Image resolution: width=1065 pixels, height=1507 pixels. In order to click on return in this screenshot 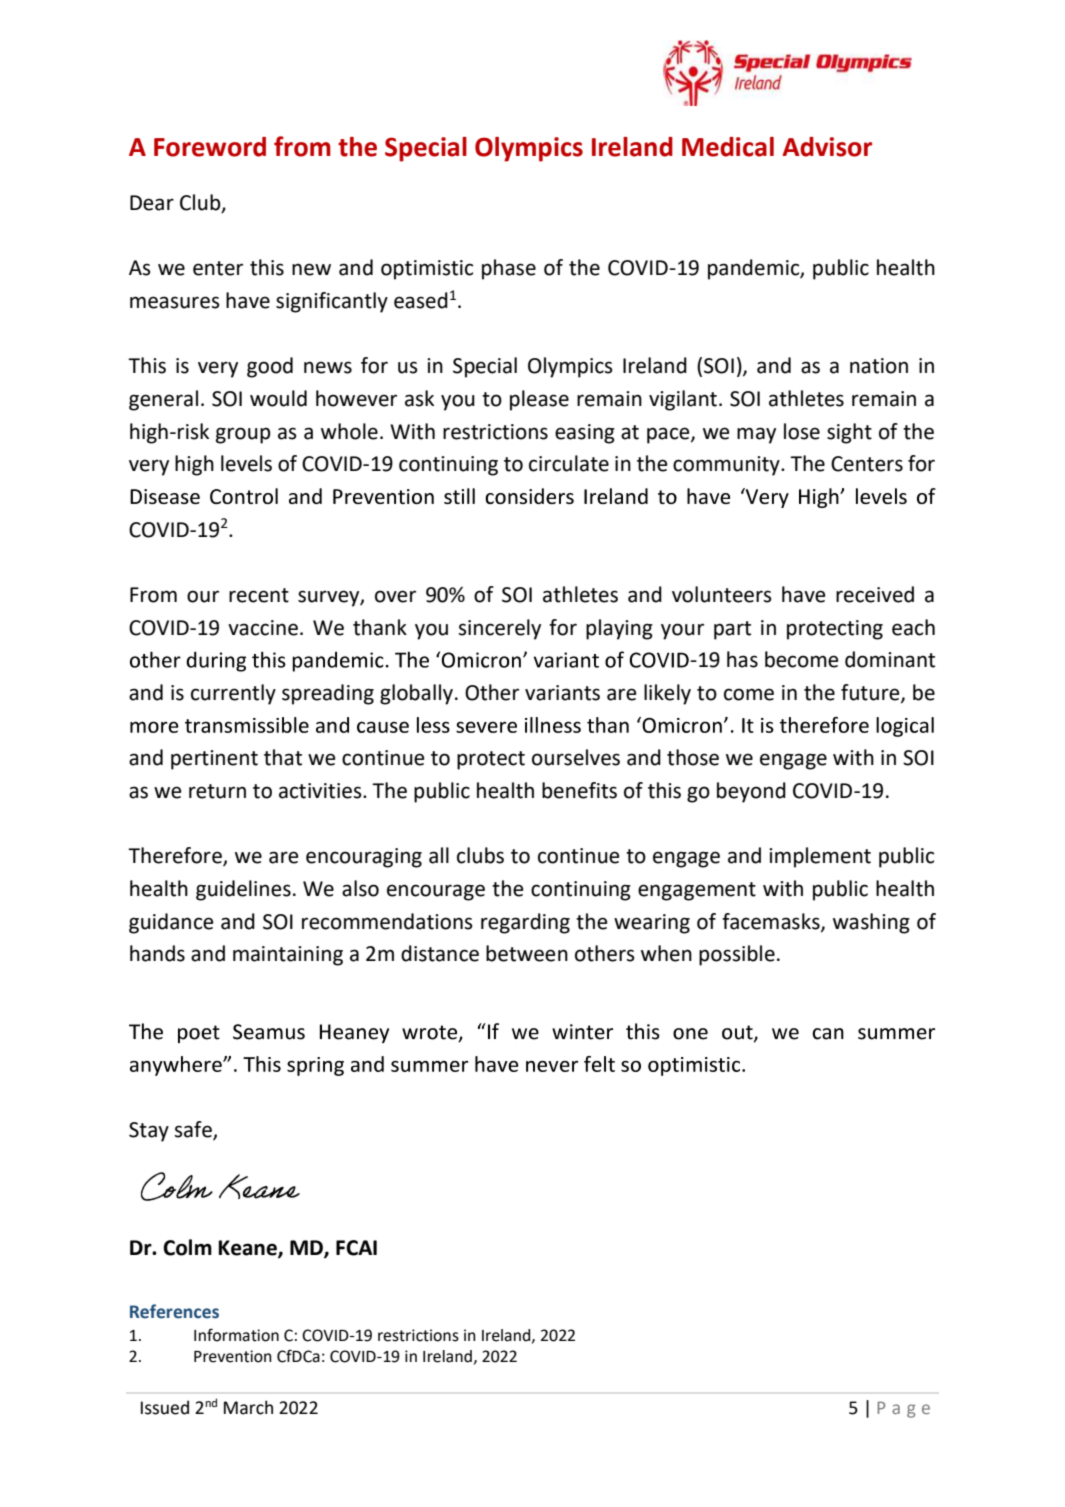, I will do `click(217, 791)`.
